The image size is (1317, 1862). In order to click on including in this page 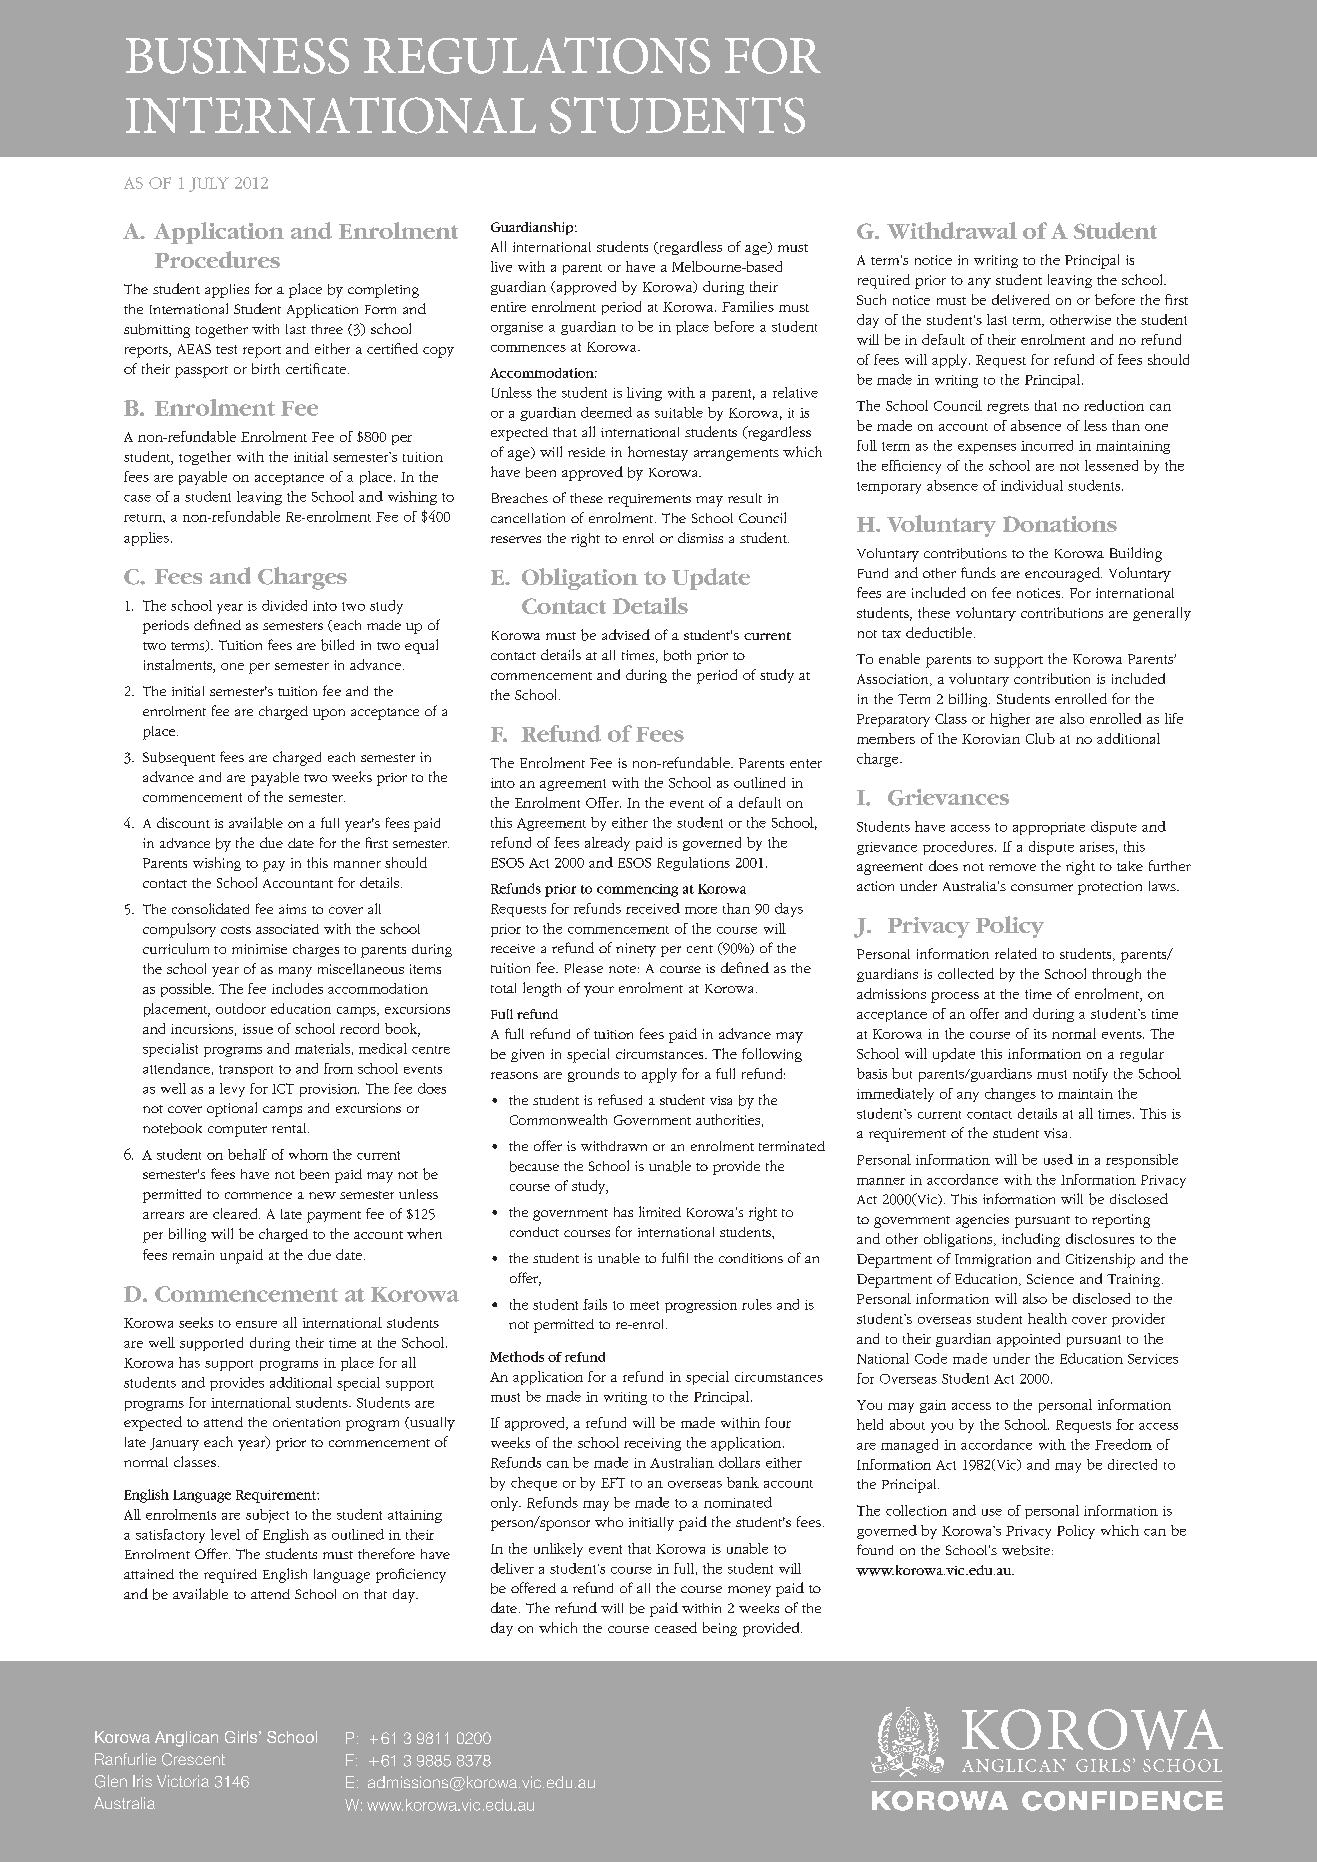, I will do `click(1031, 1240)`.
